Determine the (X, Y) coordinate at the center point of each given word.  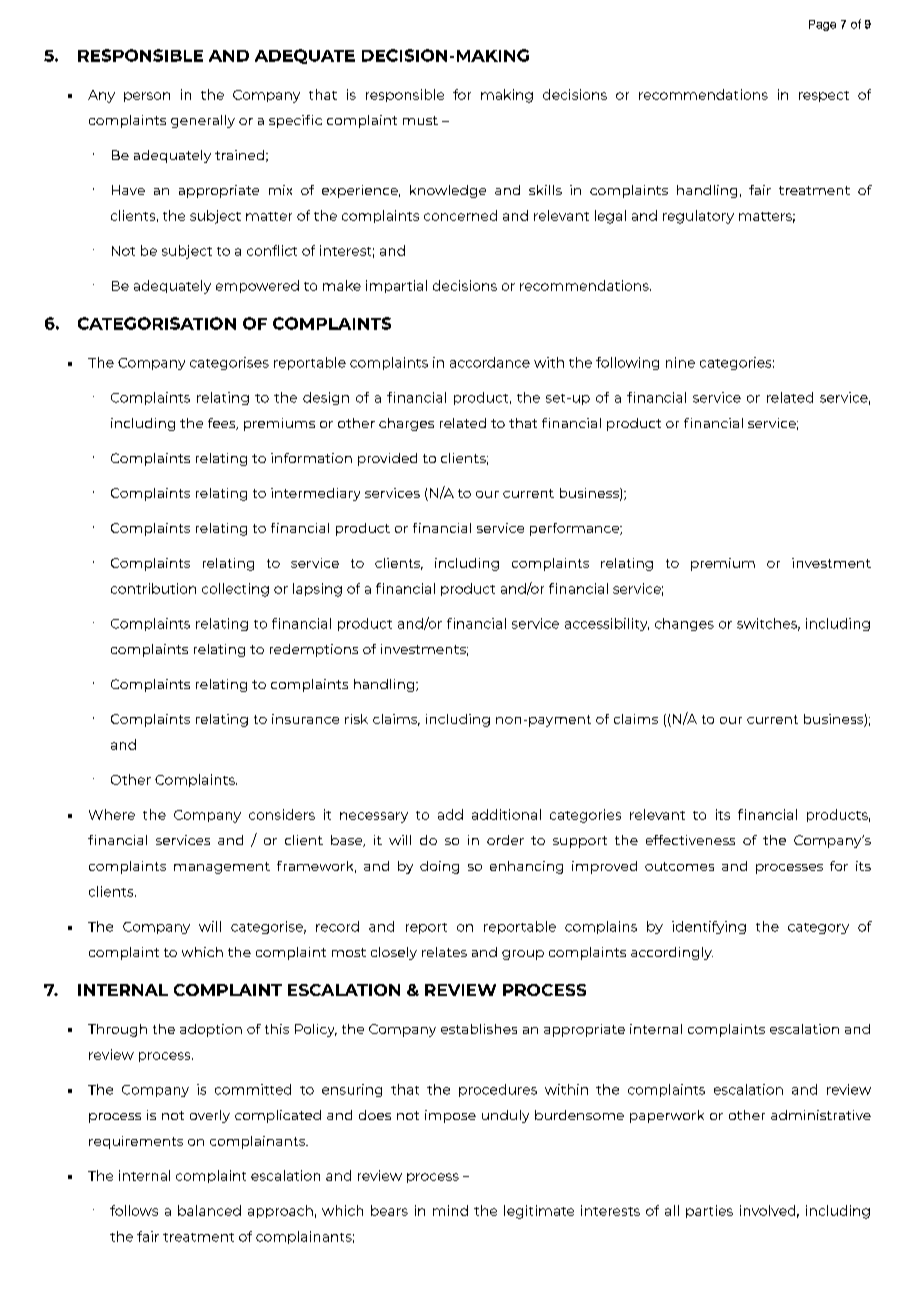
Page (822, 25)
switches (768, 624)
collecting (235, 590)
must (420, 120)
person (147, 97)
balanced (209, 1210)
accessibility (607, 624)
